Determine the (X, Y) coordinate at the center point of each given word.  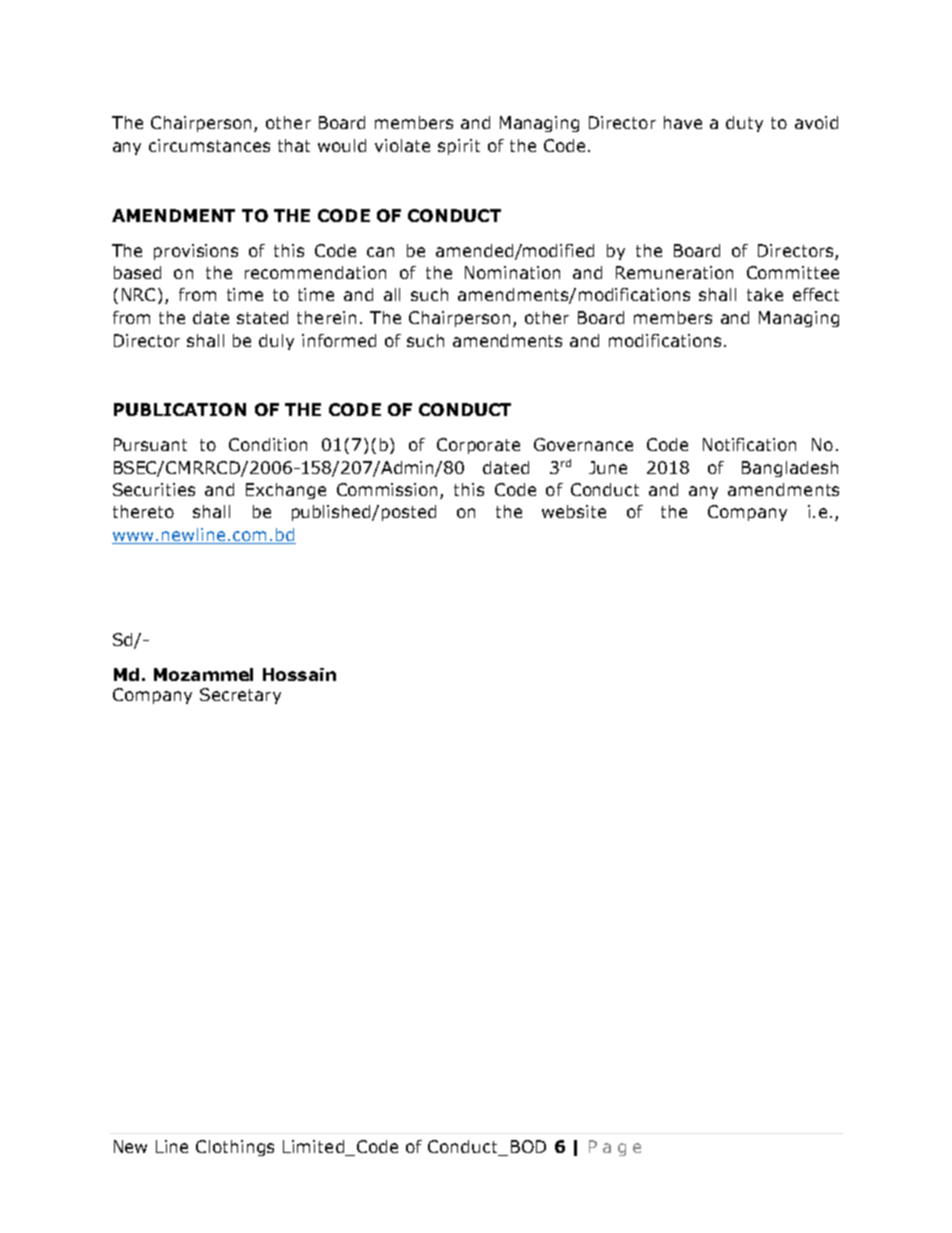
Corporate (478, 446)
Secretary (240, 696)
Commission (389, 491)
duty (744, 124)
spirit (459, 147)
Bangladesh (790, 469)
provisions (196, 252)
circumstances (209, 145)
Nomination (512, 272)
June (608, 467)
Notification (749, 444)
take (765, 294)
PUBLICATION (180, 409)
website (574, 511)
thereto (143, 511)
